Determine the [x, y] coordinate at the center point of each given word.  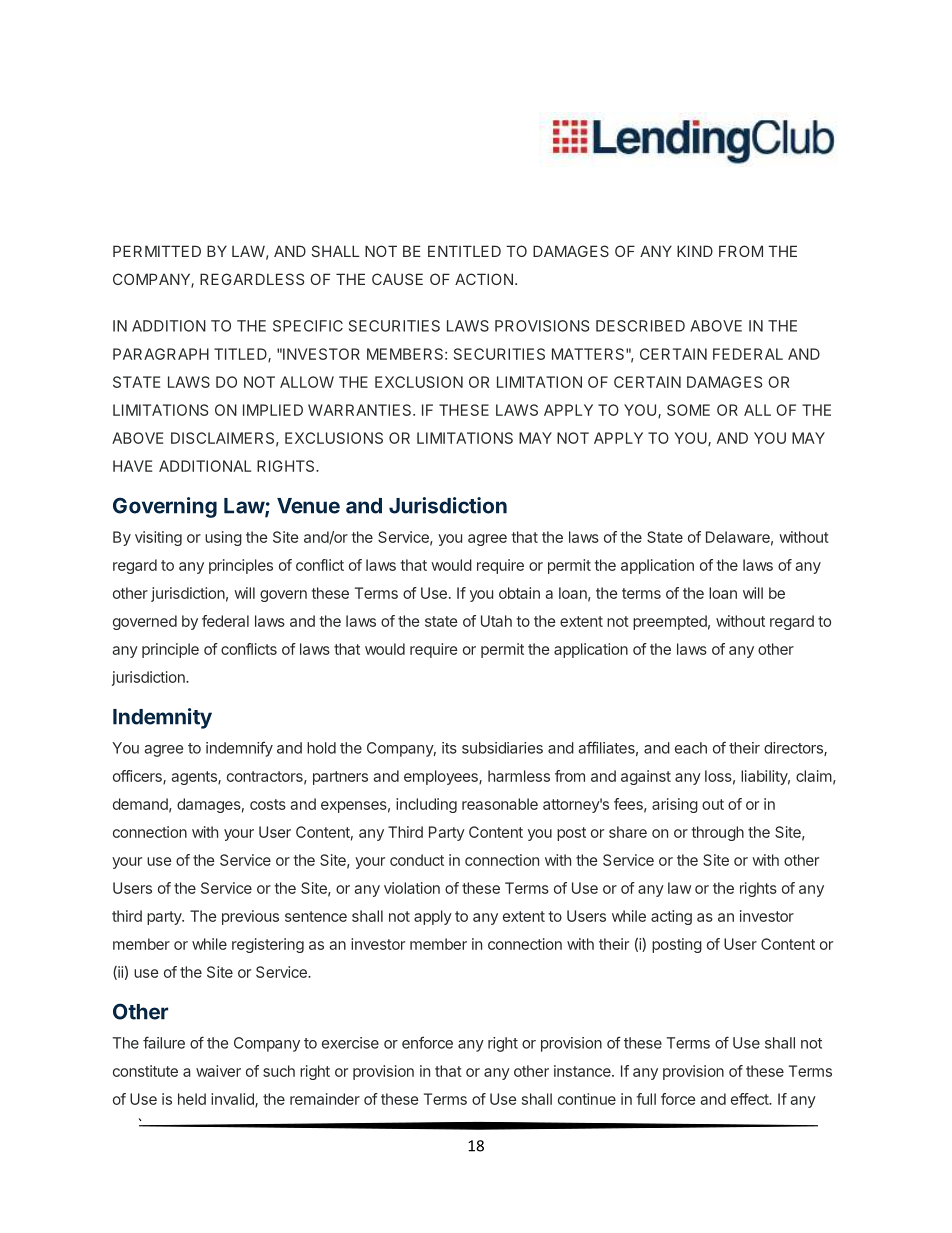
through [717, 833]
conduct [417, 860]
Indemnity [162, 718]
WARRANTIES [361, 410]
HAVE [132, 466]
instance [583, 1071]
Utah [496, 621]
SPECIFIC [308, 326]
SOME [688, 410]
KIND [695, 251]
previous [250, 917]
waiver [218, 1071]
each [691, 748]
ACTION [484, 279]
